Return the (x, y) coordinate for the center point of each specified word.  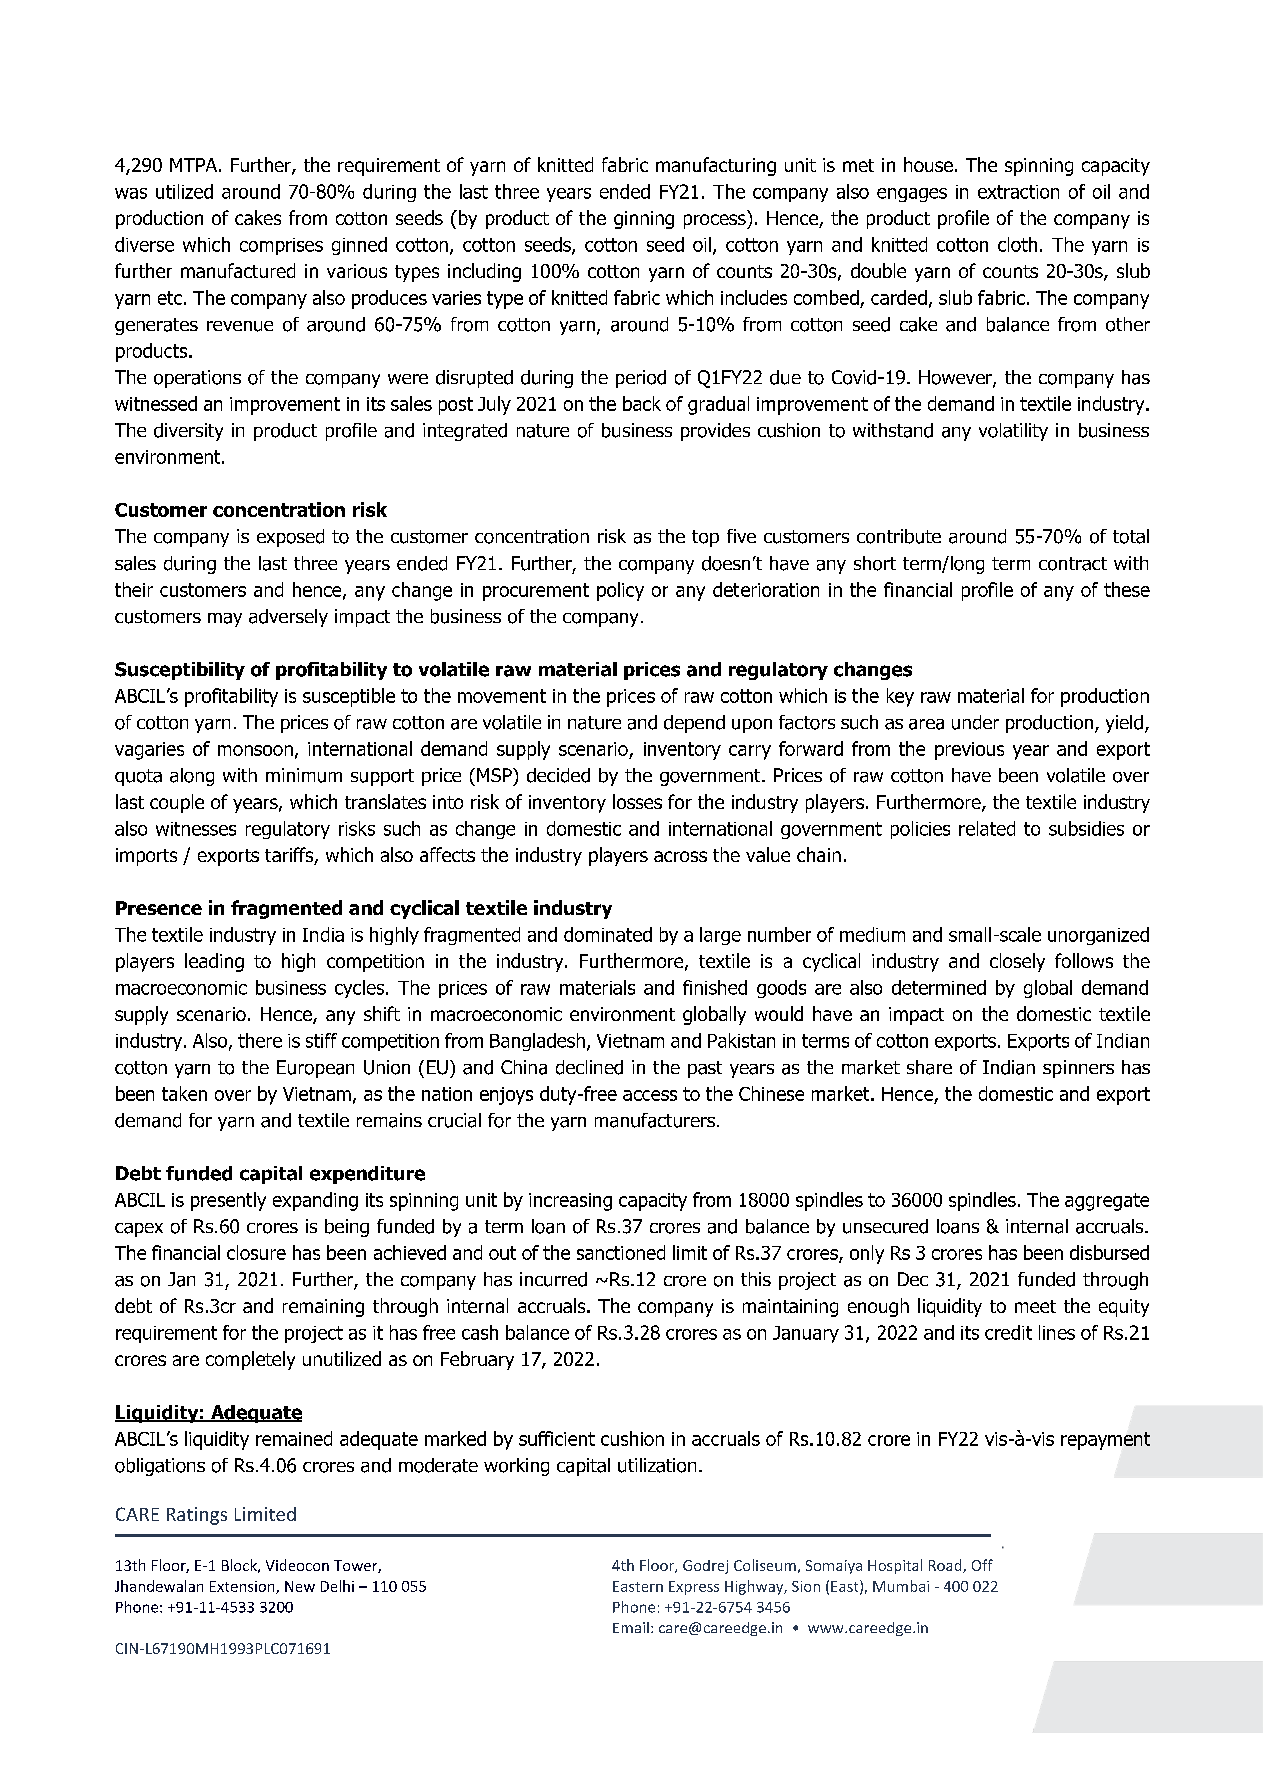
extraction (1018, 192)
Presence (159, 908)
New (300, 1586)
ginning (644, 220)
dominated (608, 934)
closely (1017, 962)
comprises (281, 246)
